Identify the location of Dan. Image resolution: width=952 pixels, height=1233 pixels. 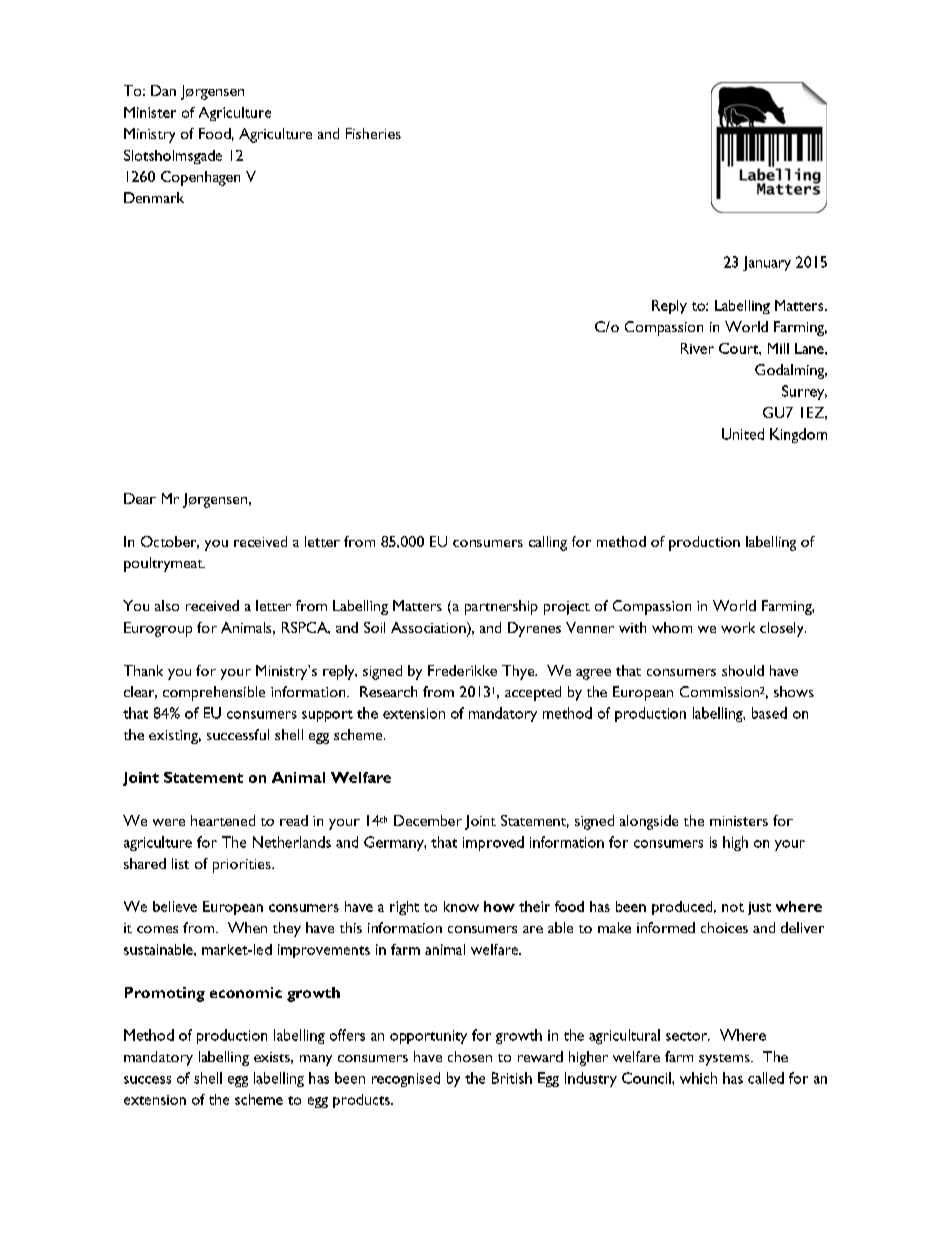
(163, 90).
